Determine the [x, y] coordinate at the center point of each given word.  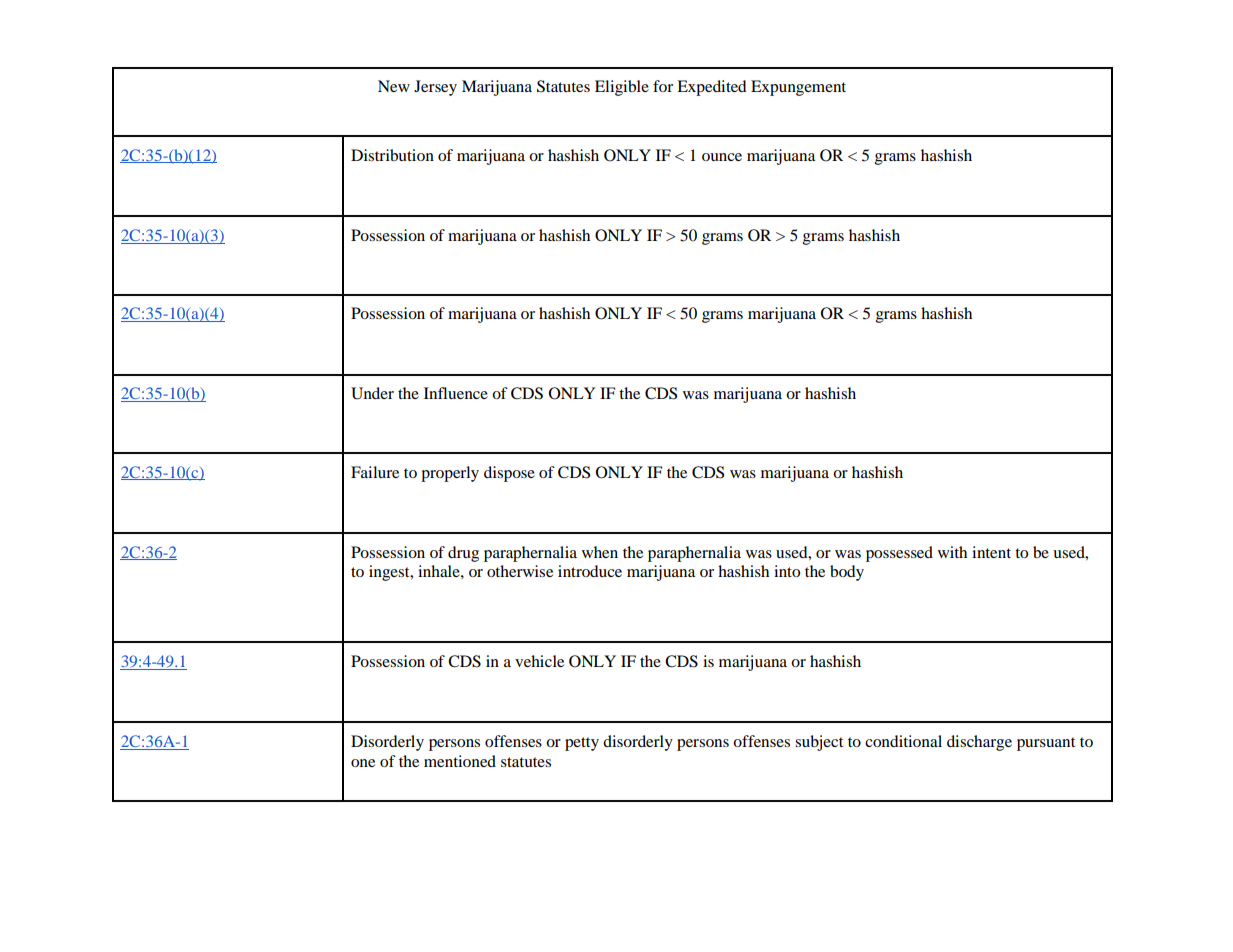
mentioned [460, 761]
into [787, 571]
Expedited [712, 88]
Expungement [798, 88]
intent [991, 552]
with [952, 552]
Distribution [392, 155]
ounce [722, 157]
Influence [456, 393]
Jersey [435, 88]
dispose [509, 474]
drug [463, 554]
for [663, 86]
